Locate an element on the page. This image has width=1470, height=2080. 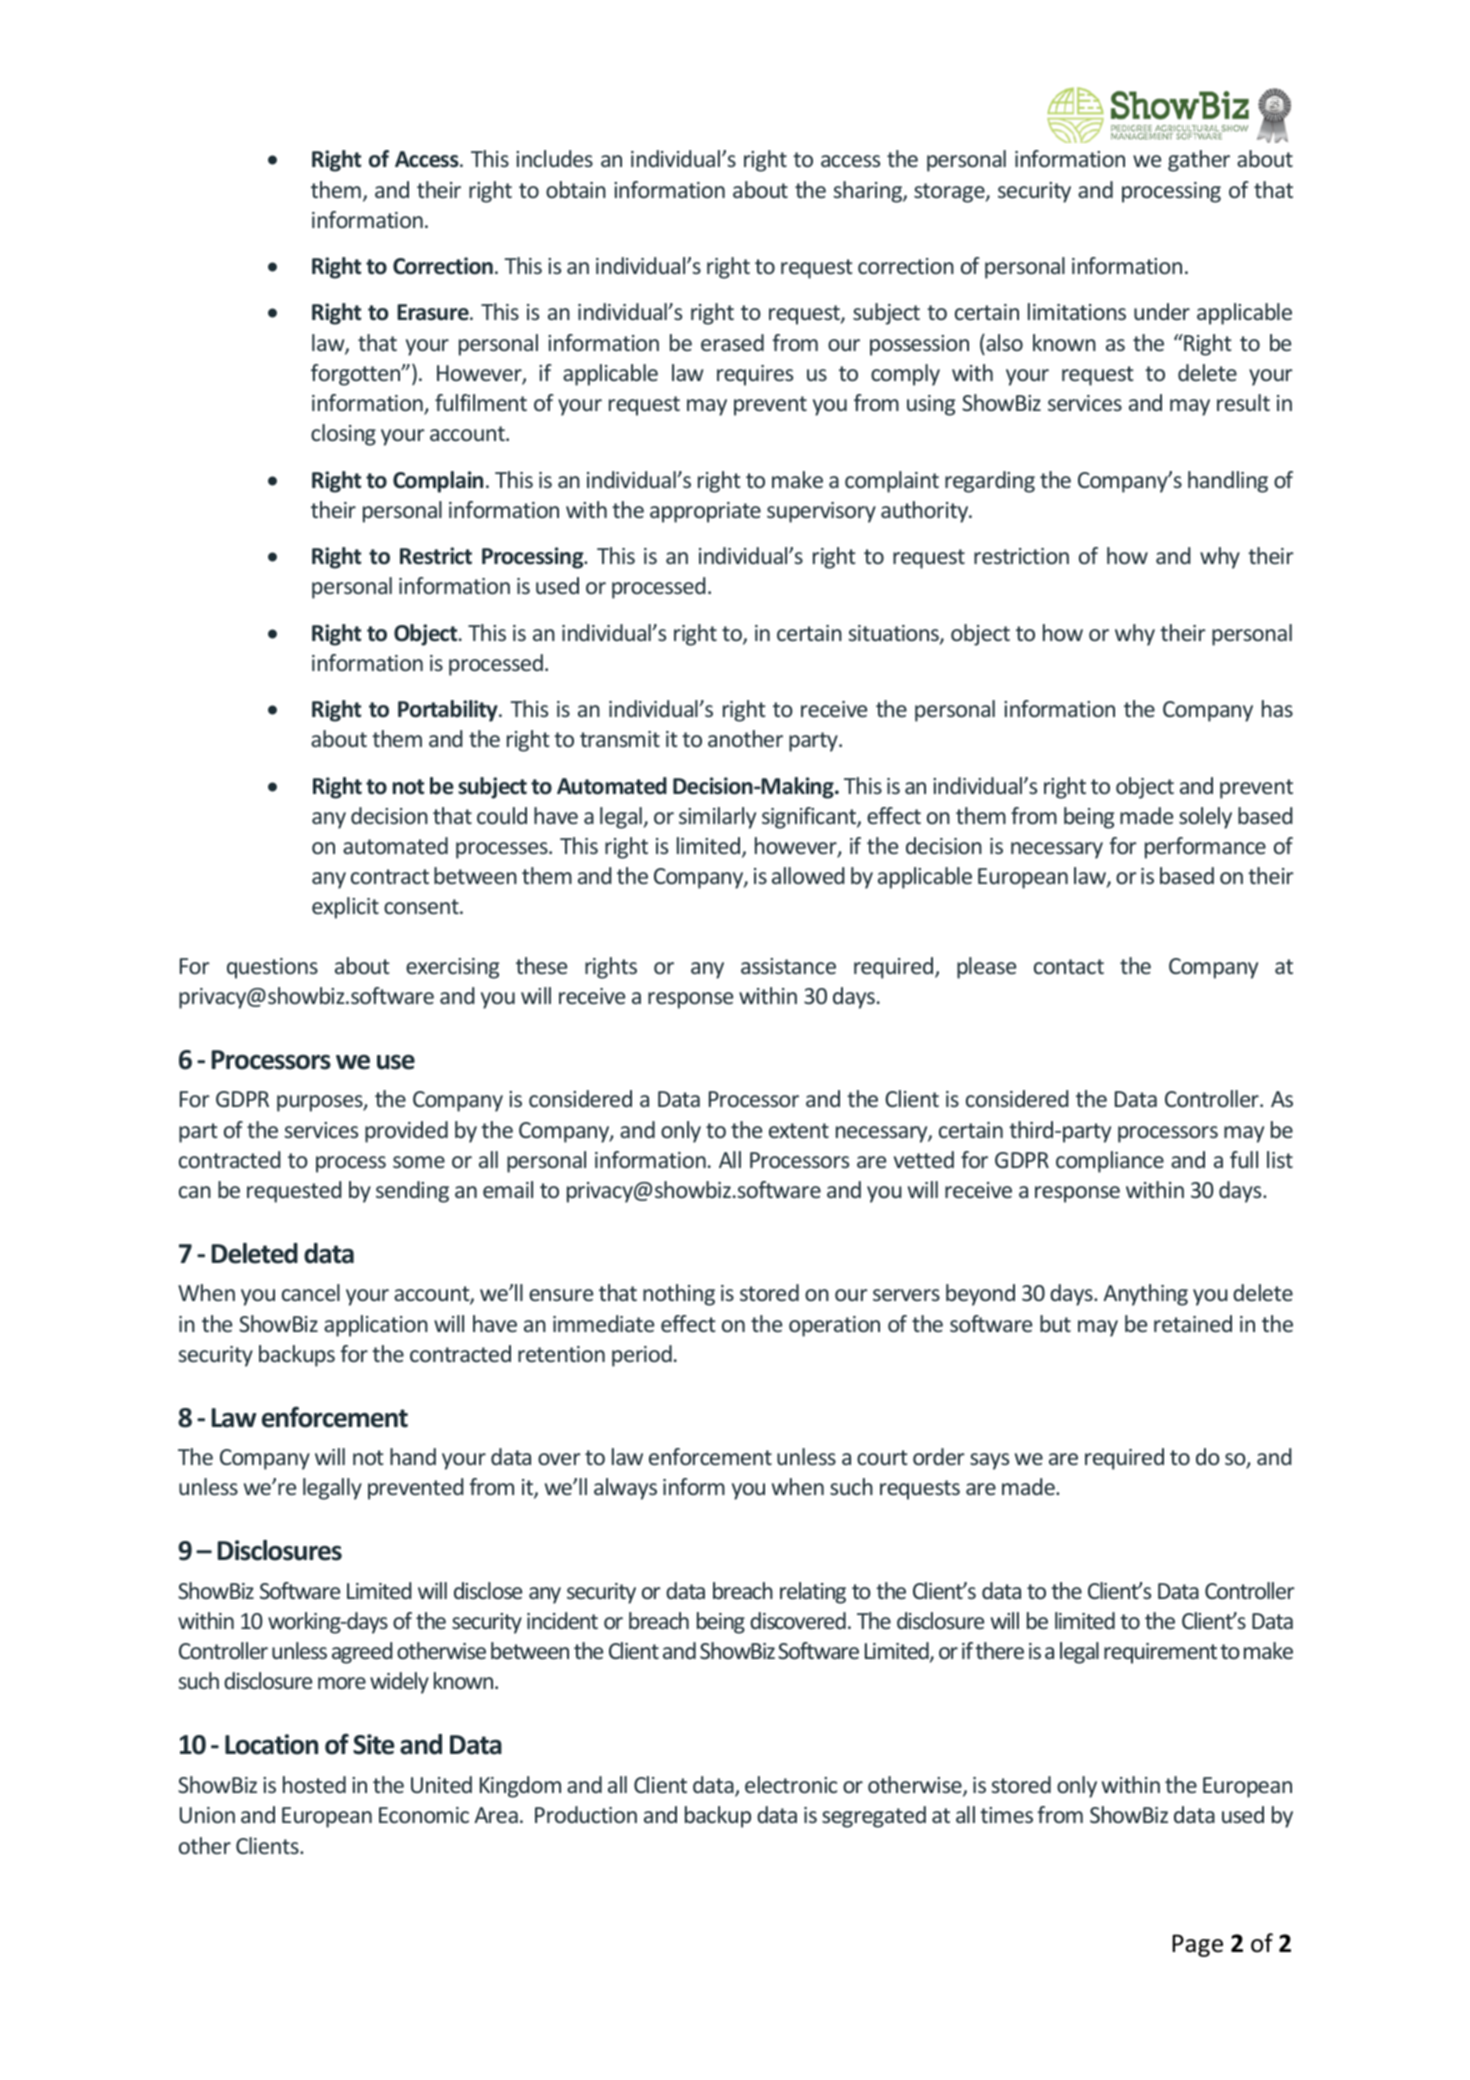
says is located at coordinates (989, 1461).
